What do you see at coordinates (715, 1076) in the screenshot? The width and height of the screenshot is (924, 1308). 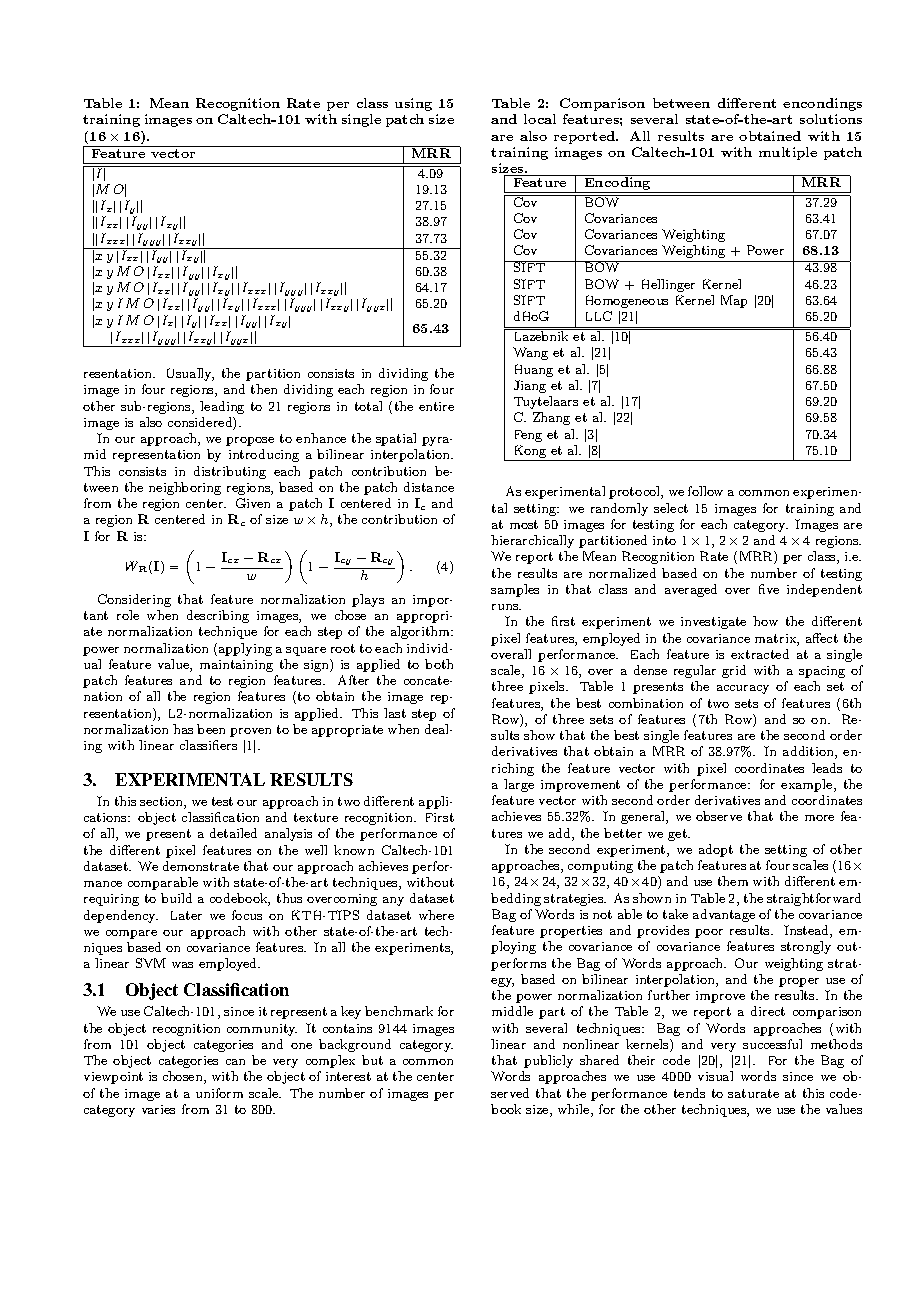 I see `visual` at bounding box center [715, 1076].
